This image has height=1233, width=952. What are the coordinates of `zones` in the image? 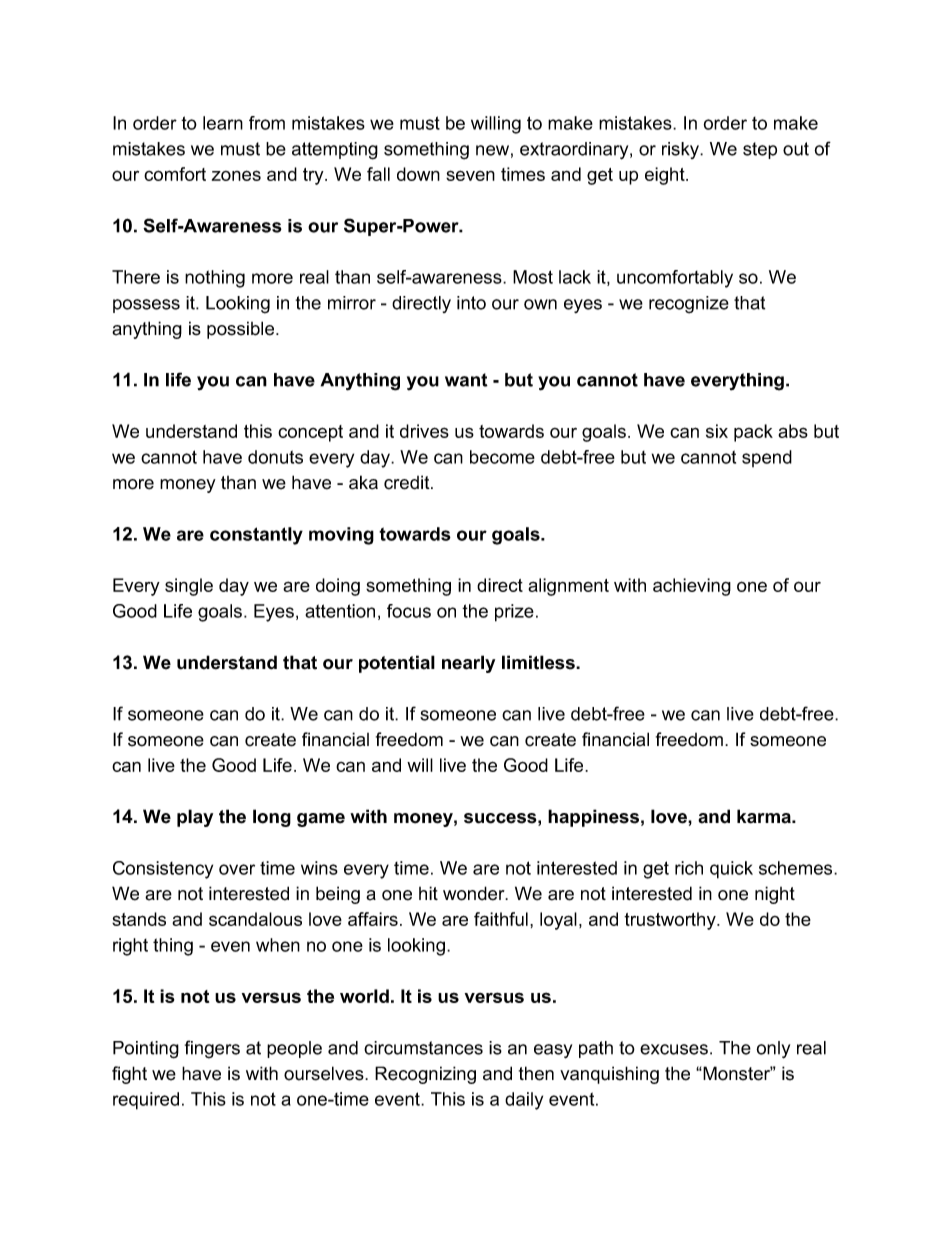 It's located at (236, 175).
